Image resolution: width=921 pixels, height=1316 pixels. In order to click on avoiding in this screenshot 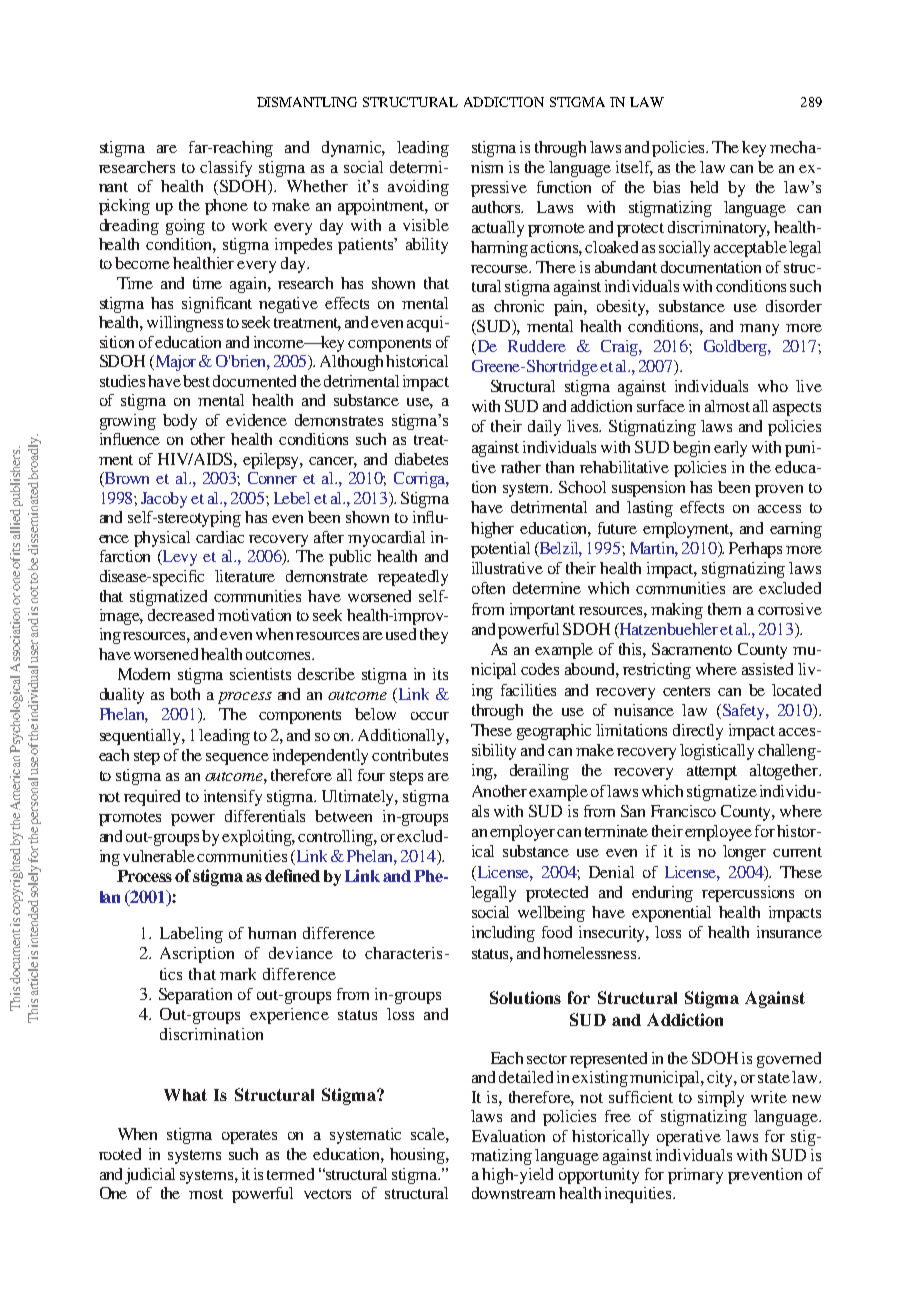, I will do `click(418, 188)`.
